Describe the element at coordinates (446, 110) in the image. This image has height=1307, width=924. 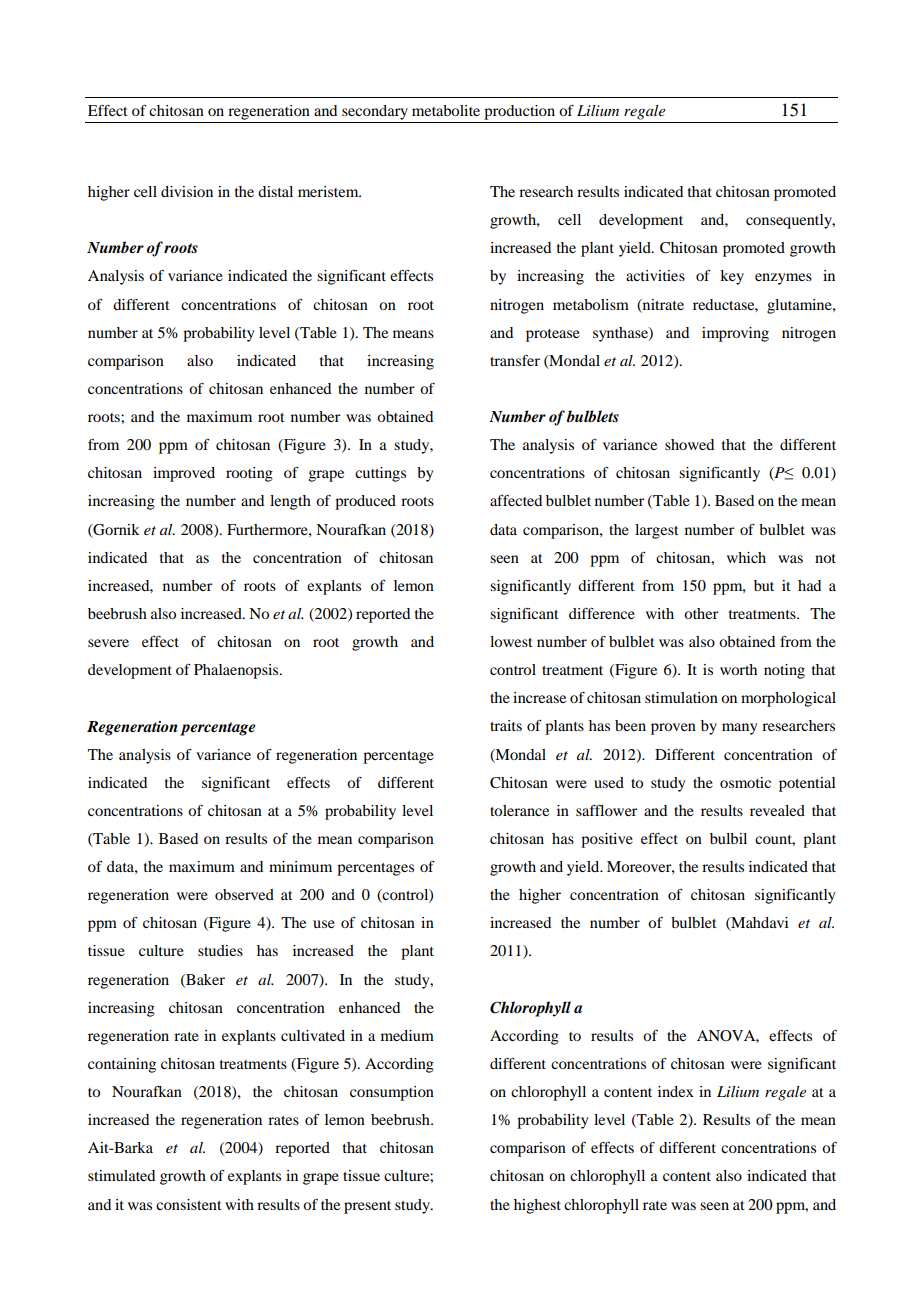
I see `metabolite` at that location.
